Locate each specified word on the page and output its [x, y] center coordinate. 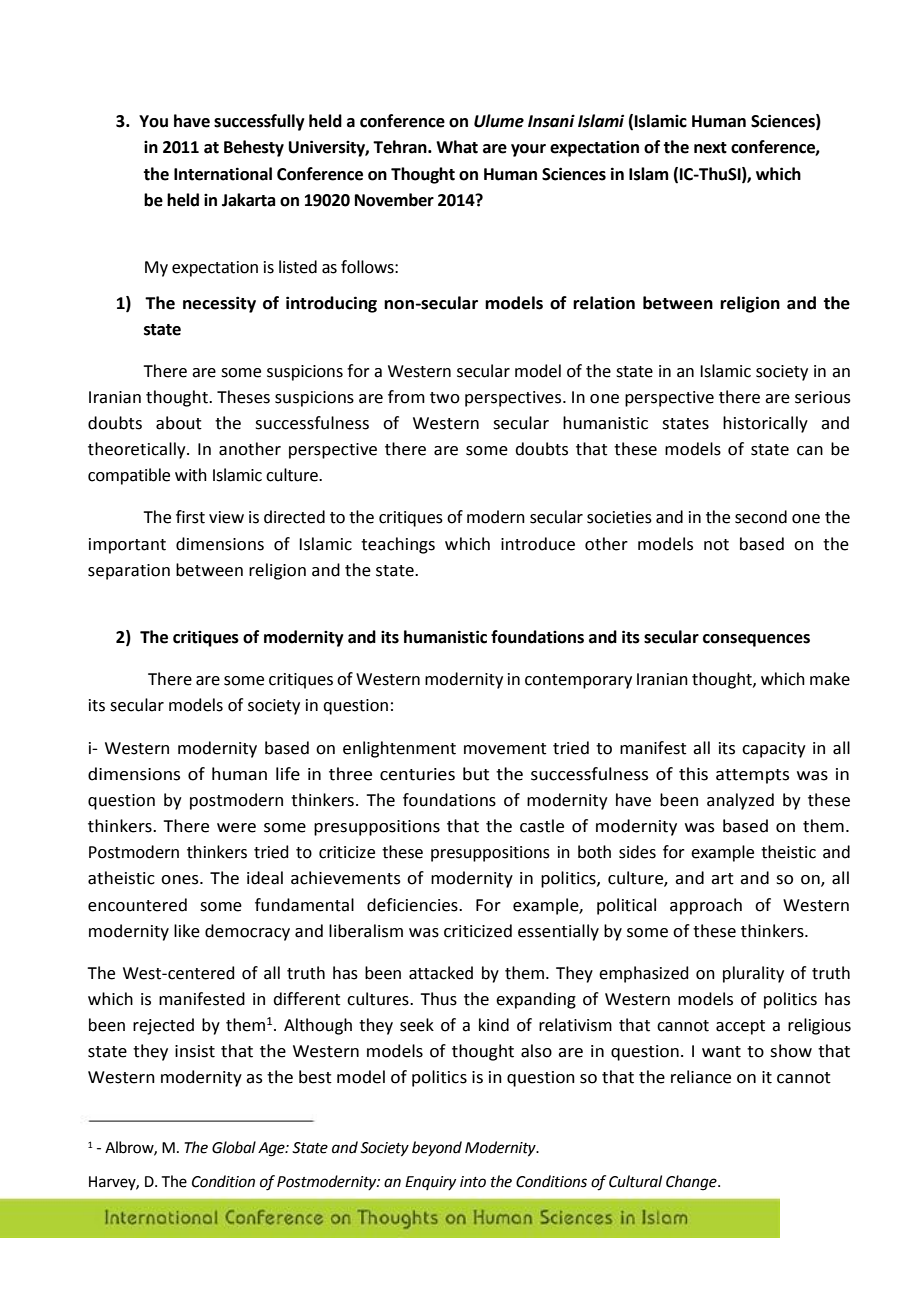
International [223, 174]
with [191, 475]
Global [234, 1147]
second [761, 517]
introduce [538, 544]
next [710, 148]
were [236, 828]
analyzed [740, 801]
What [457, 147]
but [476, 774]
